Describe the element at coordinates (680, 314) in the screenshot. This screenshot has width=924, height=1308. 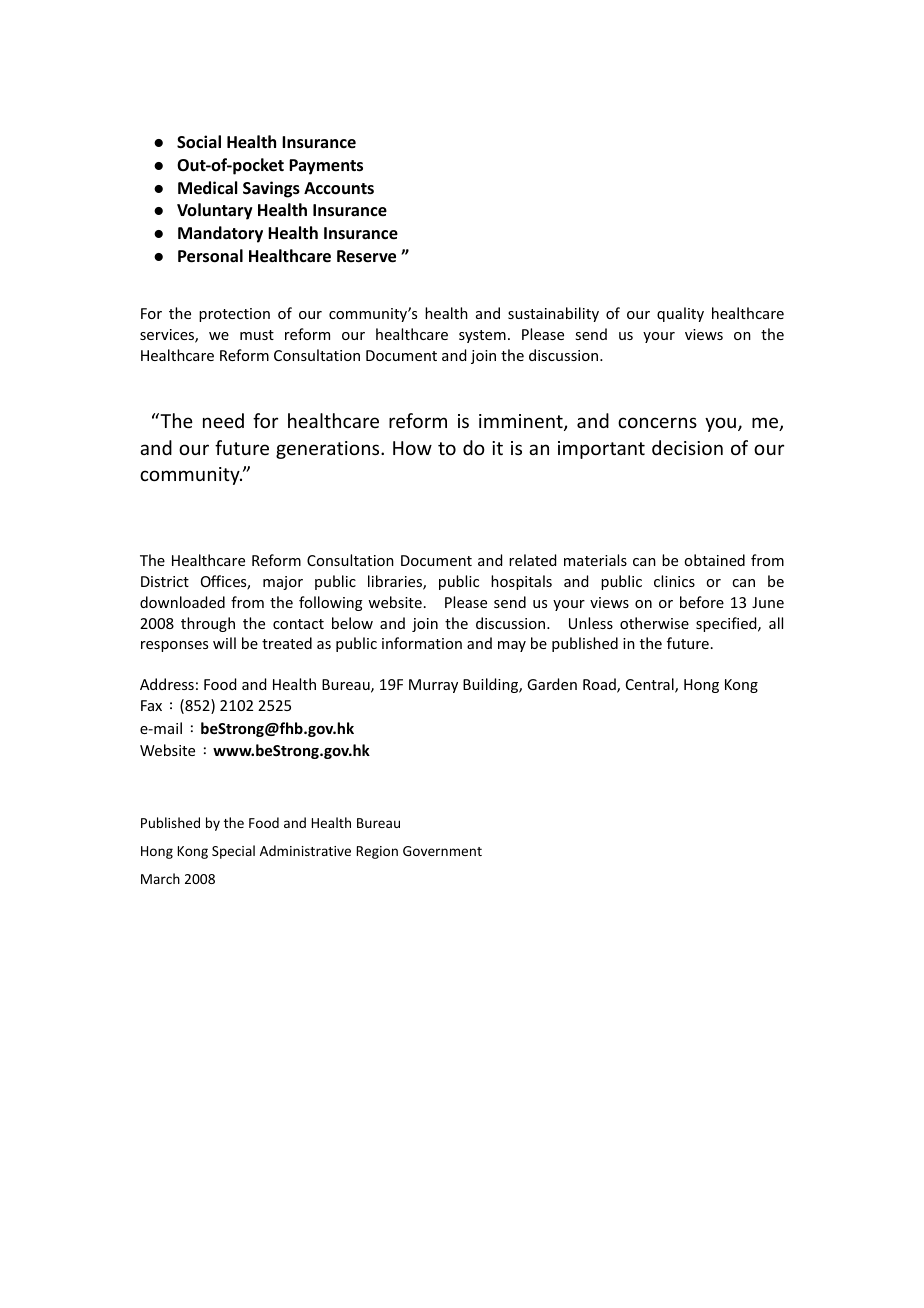
I see `quality` at that location.
